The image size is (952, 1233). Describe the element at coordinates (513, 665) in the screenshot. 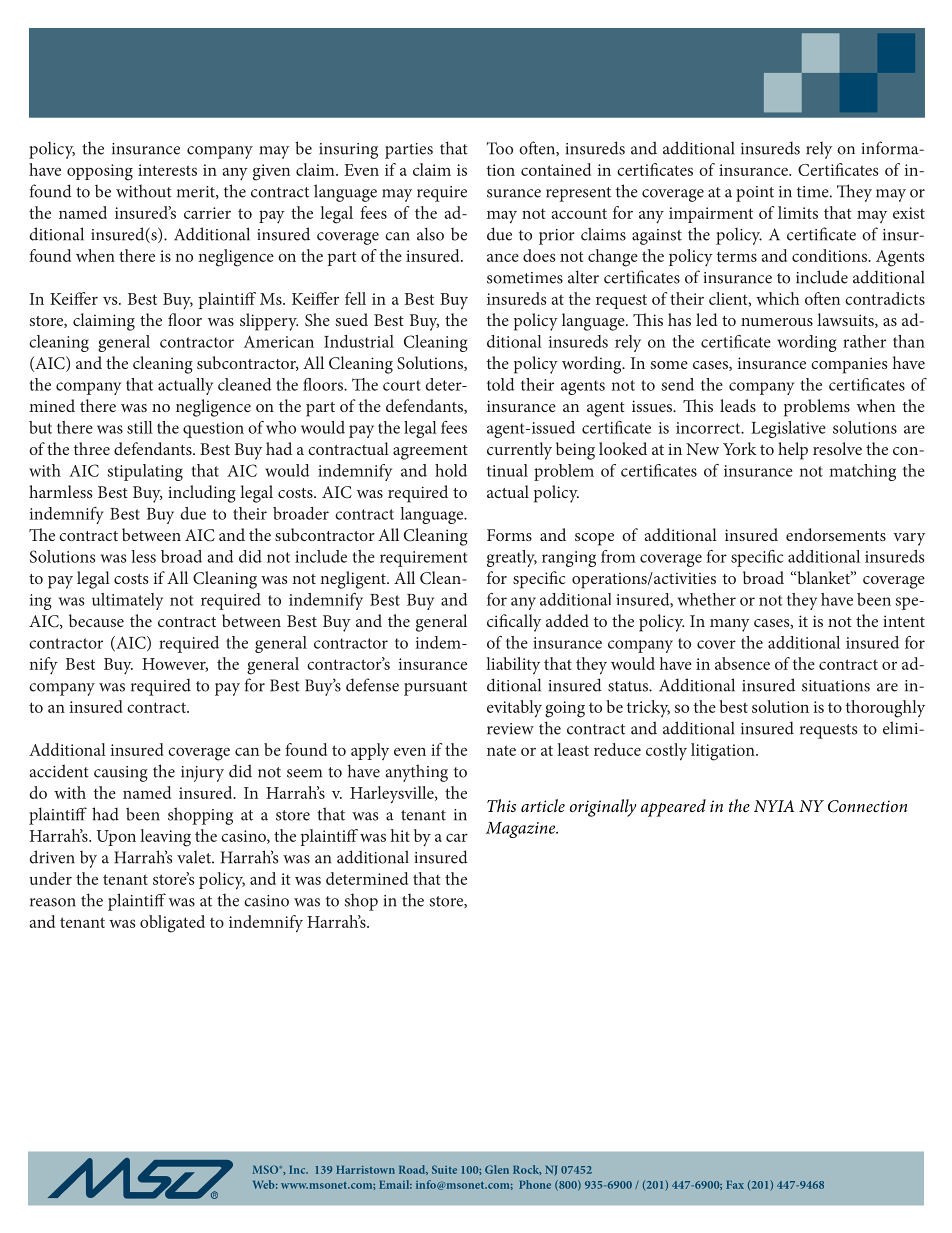

I see `liability` at that location.
